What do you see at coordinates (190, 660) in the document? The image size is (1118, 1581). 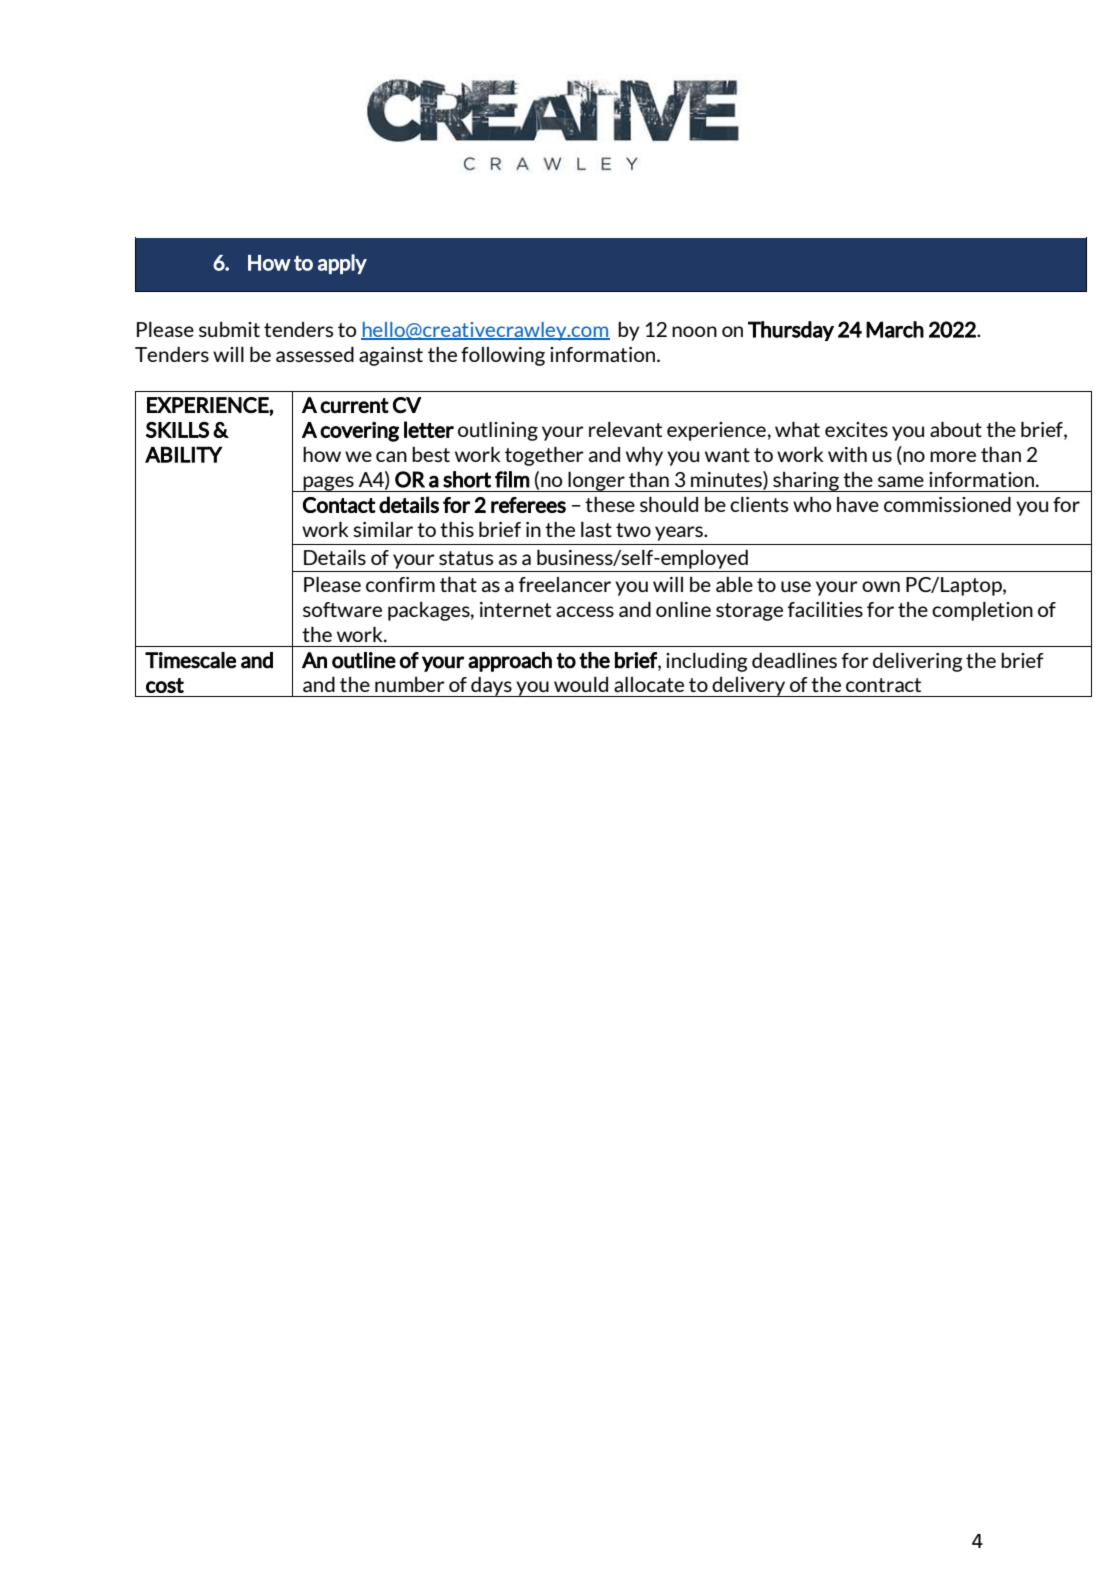 I see `Timescale` at bounding box center [190, 660].
